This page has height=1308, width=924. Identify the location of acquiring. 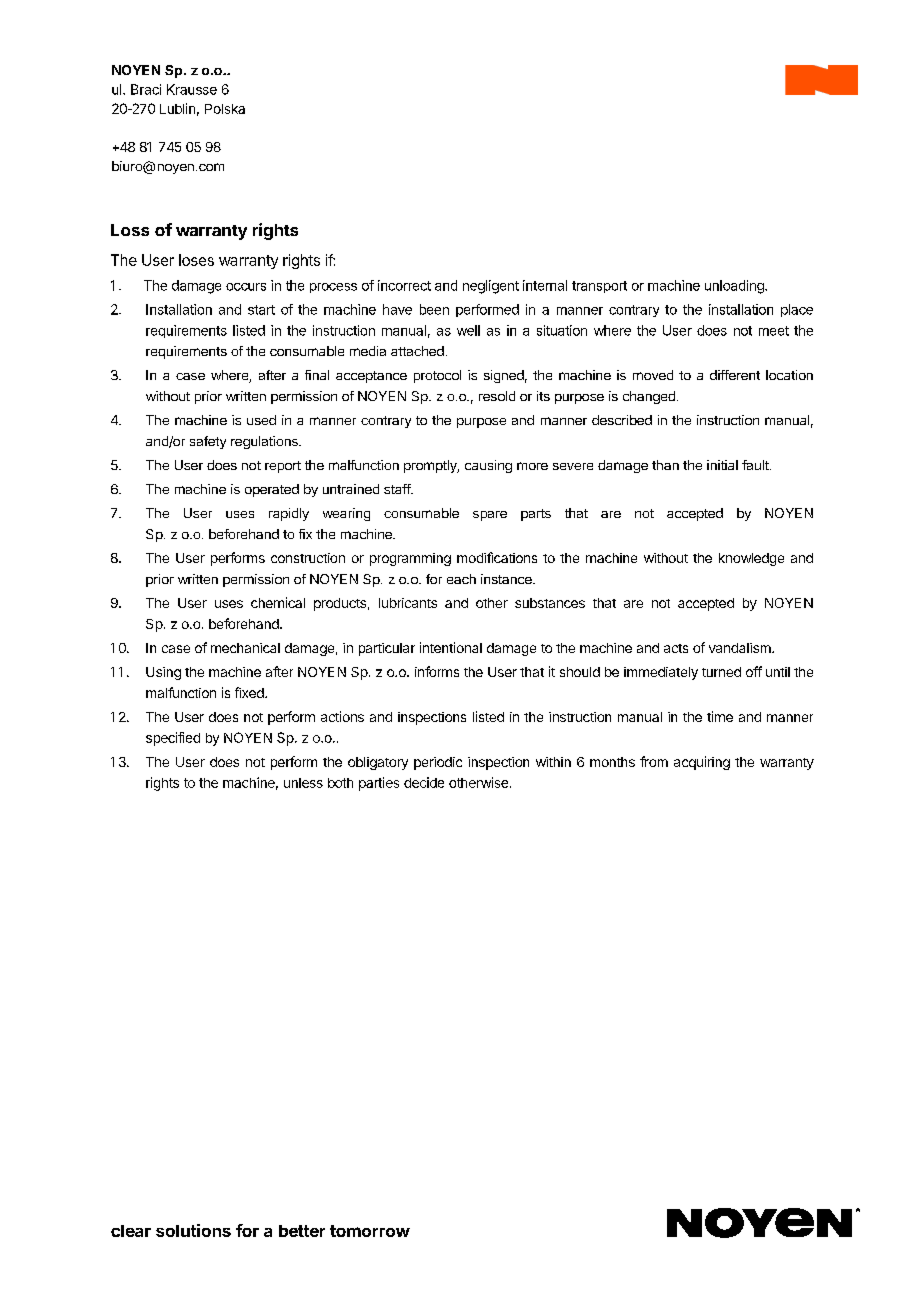
(702, 763).
